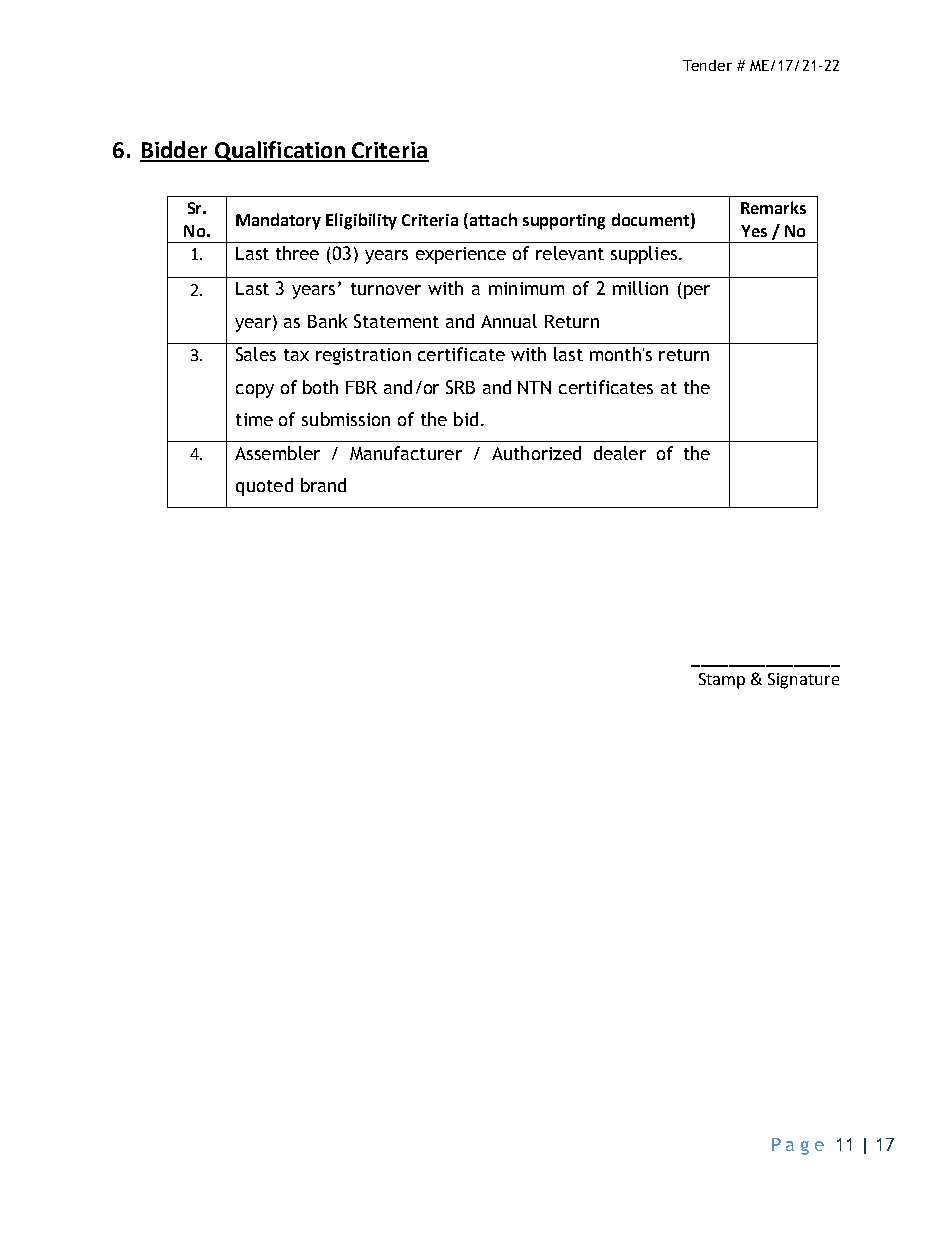 The image size is (952, 1233). I want to click on Tender, so click(707, 65).
